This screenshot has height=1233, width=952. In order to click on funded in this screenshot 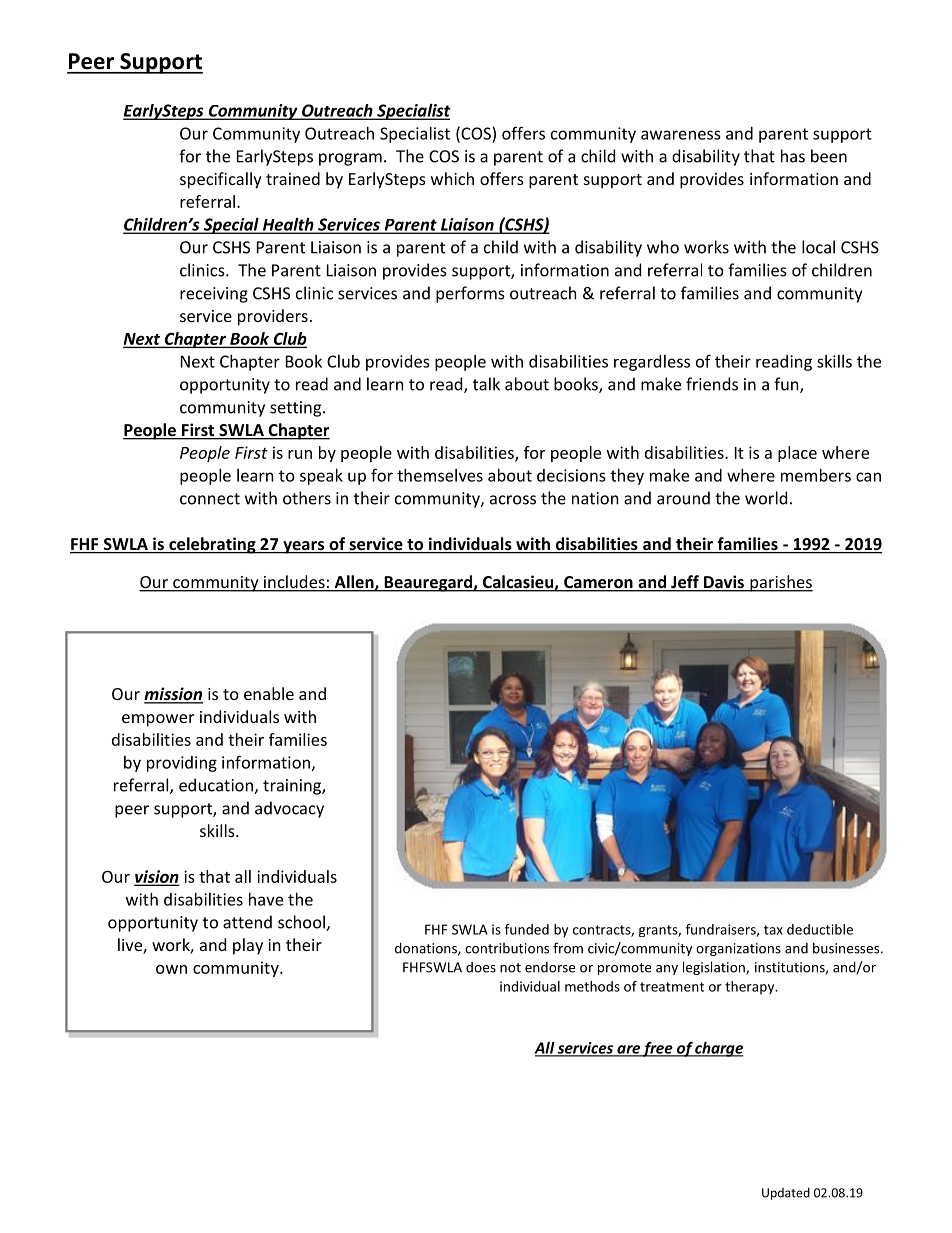, I will do `click(527, 929)`.
